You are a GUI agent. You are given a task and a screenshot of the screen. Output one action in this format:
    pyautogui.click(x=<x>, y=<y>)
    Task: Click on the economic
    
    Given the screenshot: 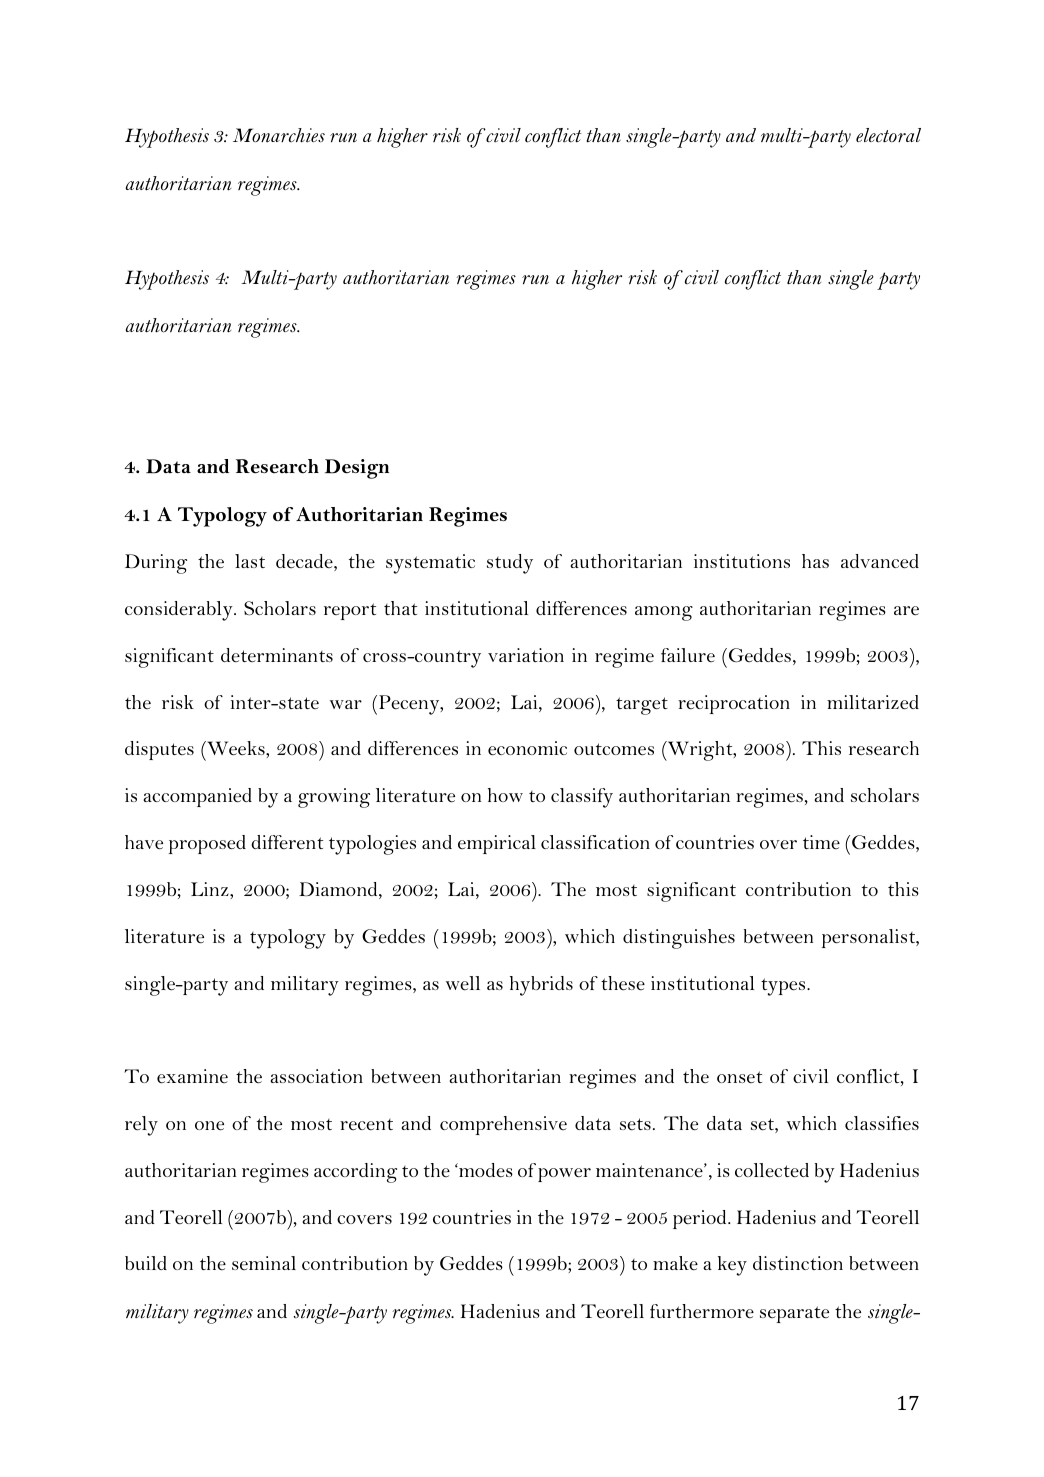 What is the action you would take?
    pyautogui.click(x=527, y=748)
